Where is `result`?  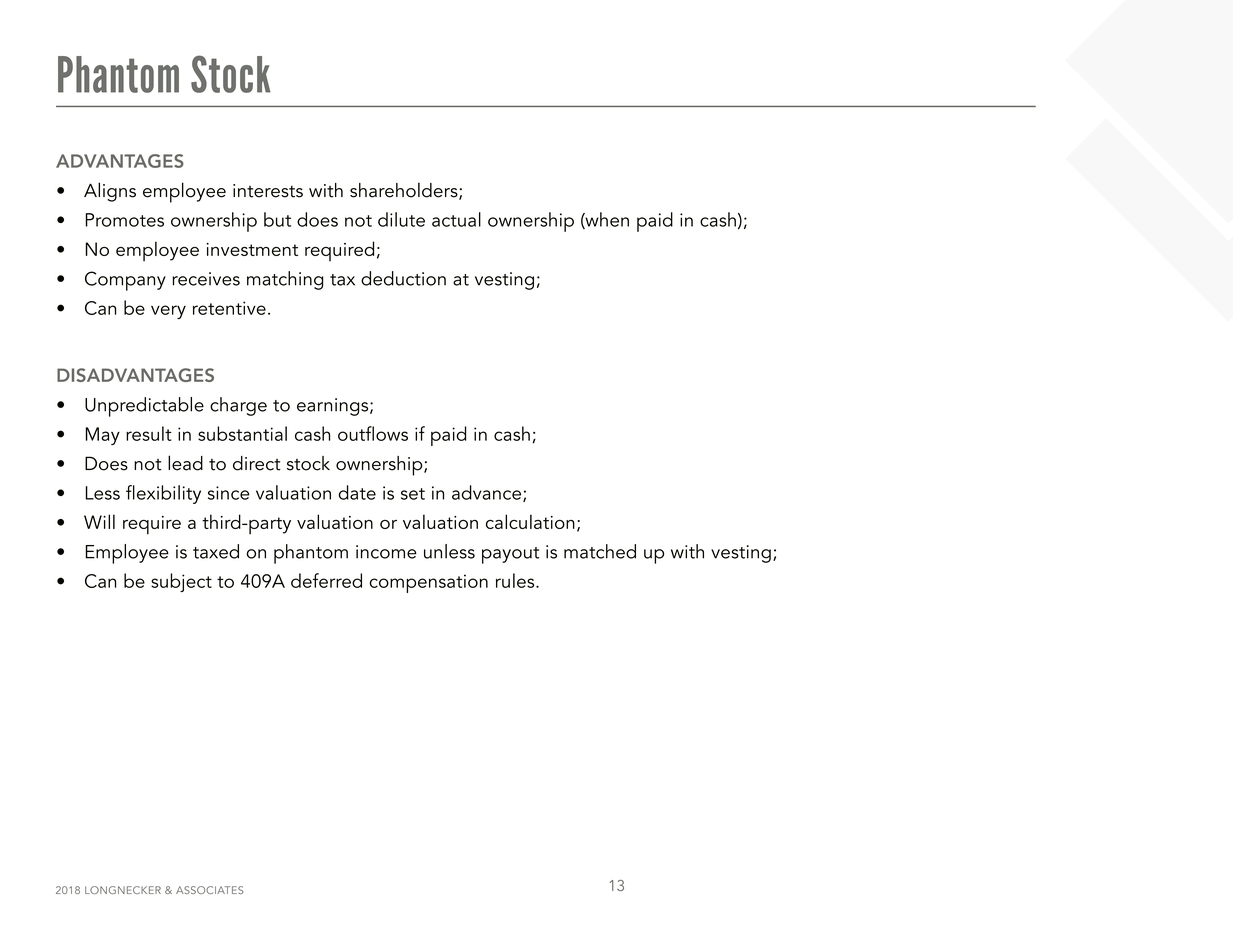 result is located at coordinates (149, 433).
